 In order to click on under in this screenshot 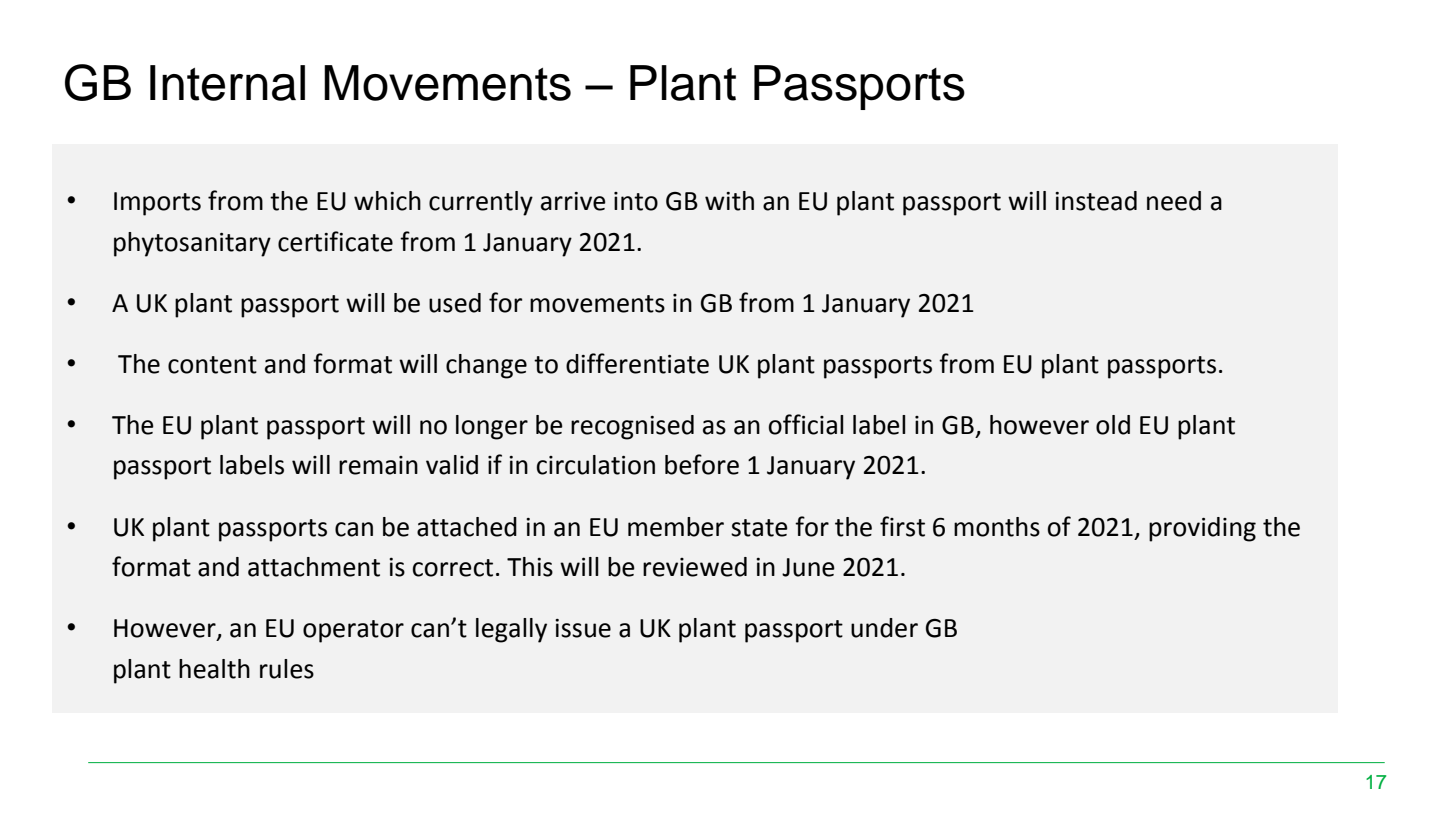, I will do `click(884, 628)`.
